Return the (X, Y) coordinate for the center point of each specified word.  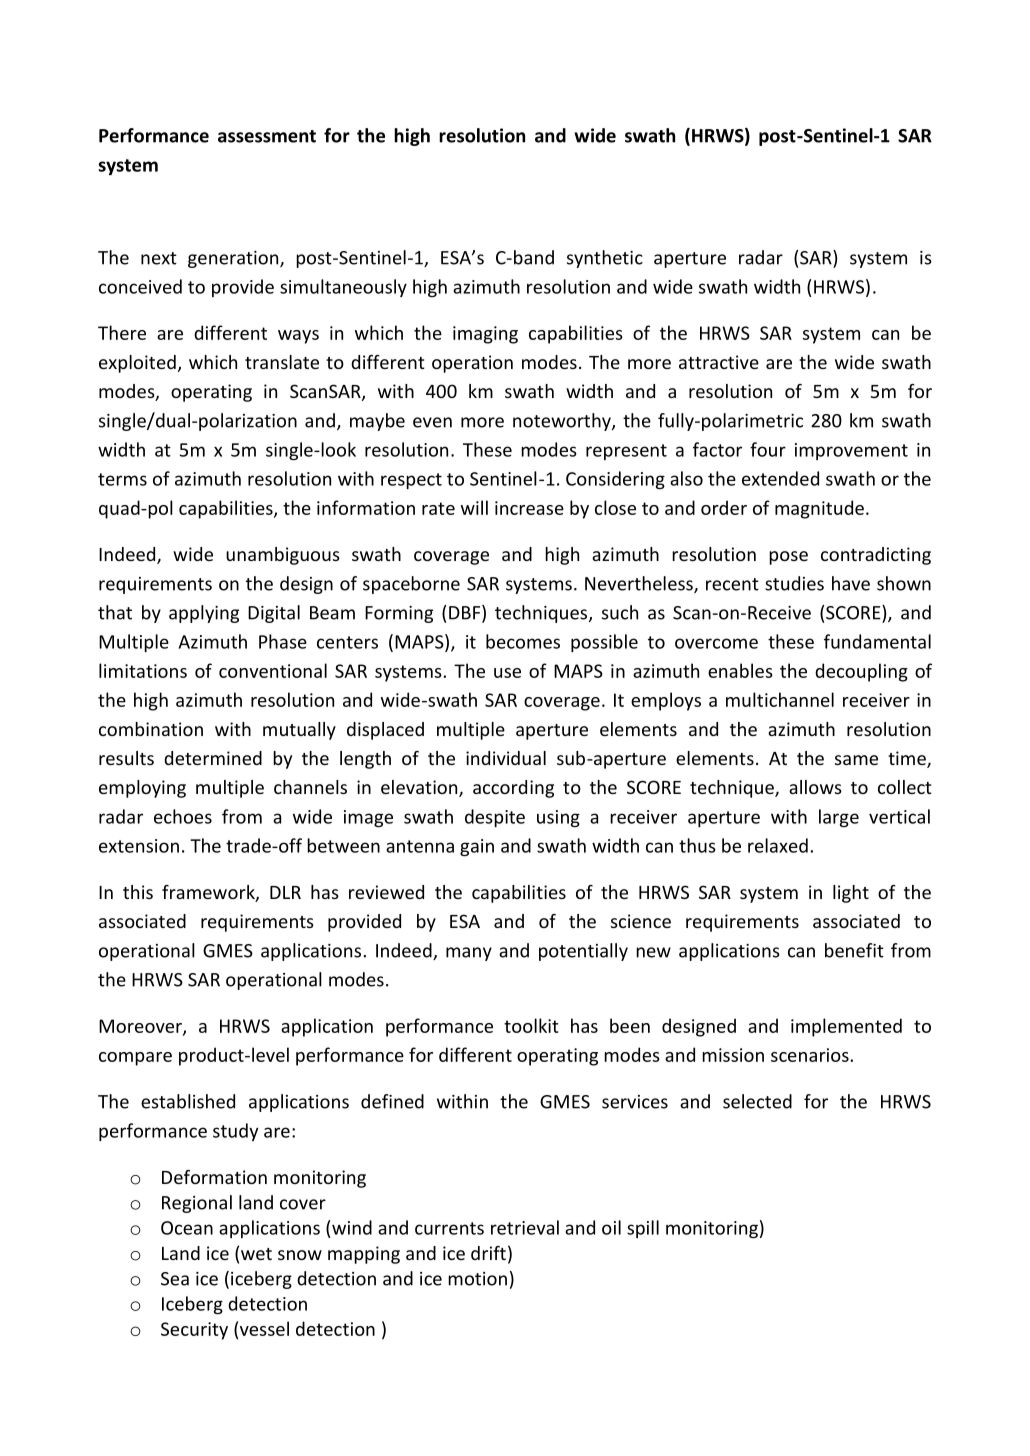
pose (788, 558)
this (138, 892)
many (469, 954)
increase (529, 508)
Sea (175, 1279)
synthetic (605, 259)
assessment (267, 136)
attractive (719, 362)
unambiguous (283, 556)
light (851, 894)
